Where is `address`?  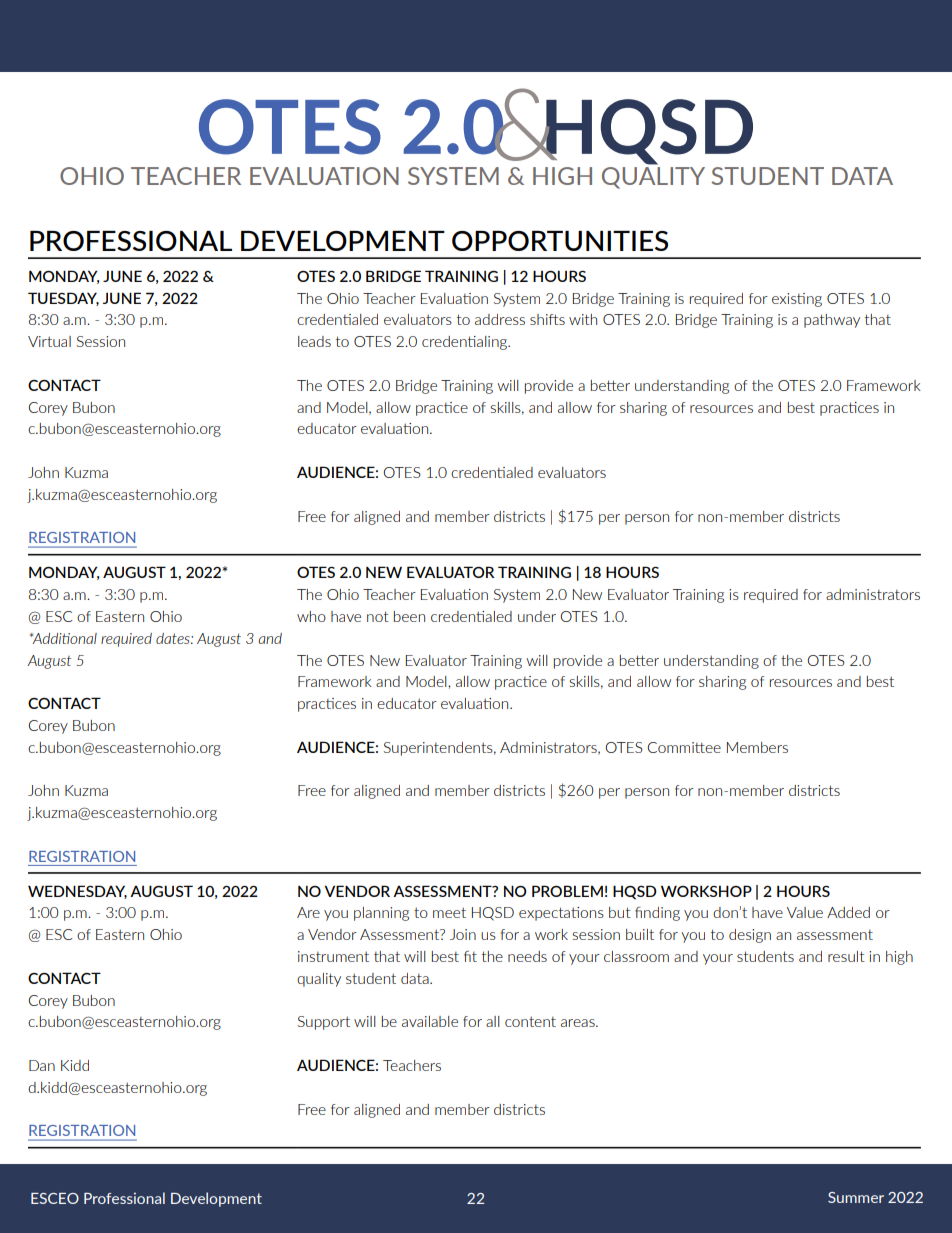 address is located at coordinates (500, 319).
